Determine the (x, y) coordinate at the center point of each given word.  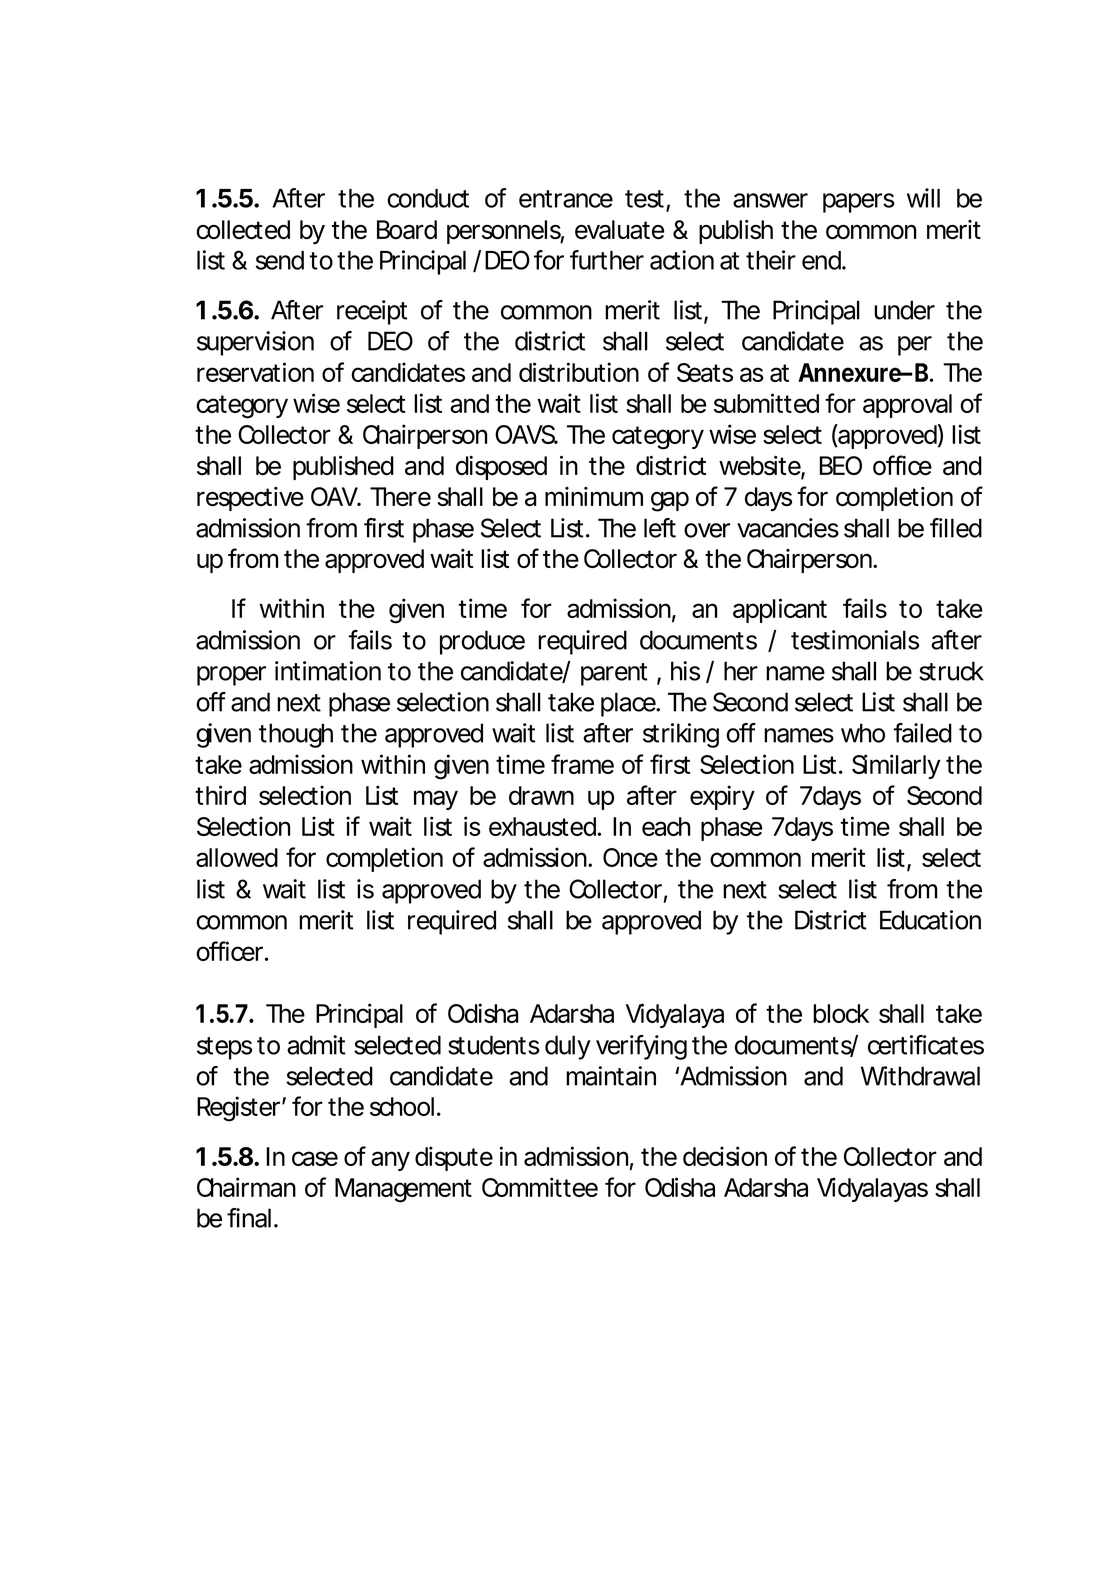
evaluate (620, 230)
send (280, 260)
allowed (237, 857)
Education (930, 920)
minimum (594, 496)
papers (859, 203)
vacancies (788, 528)
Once (630, 857)
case (315, 1158)
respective (250, 499)
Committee (540, 1187)
